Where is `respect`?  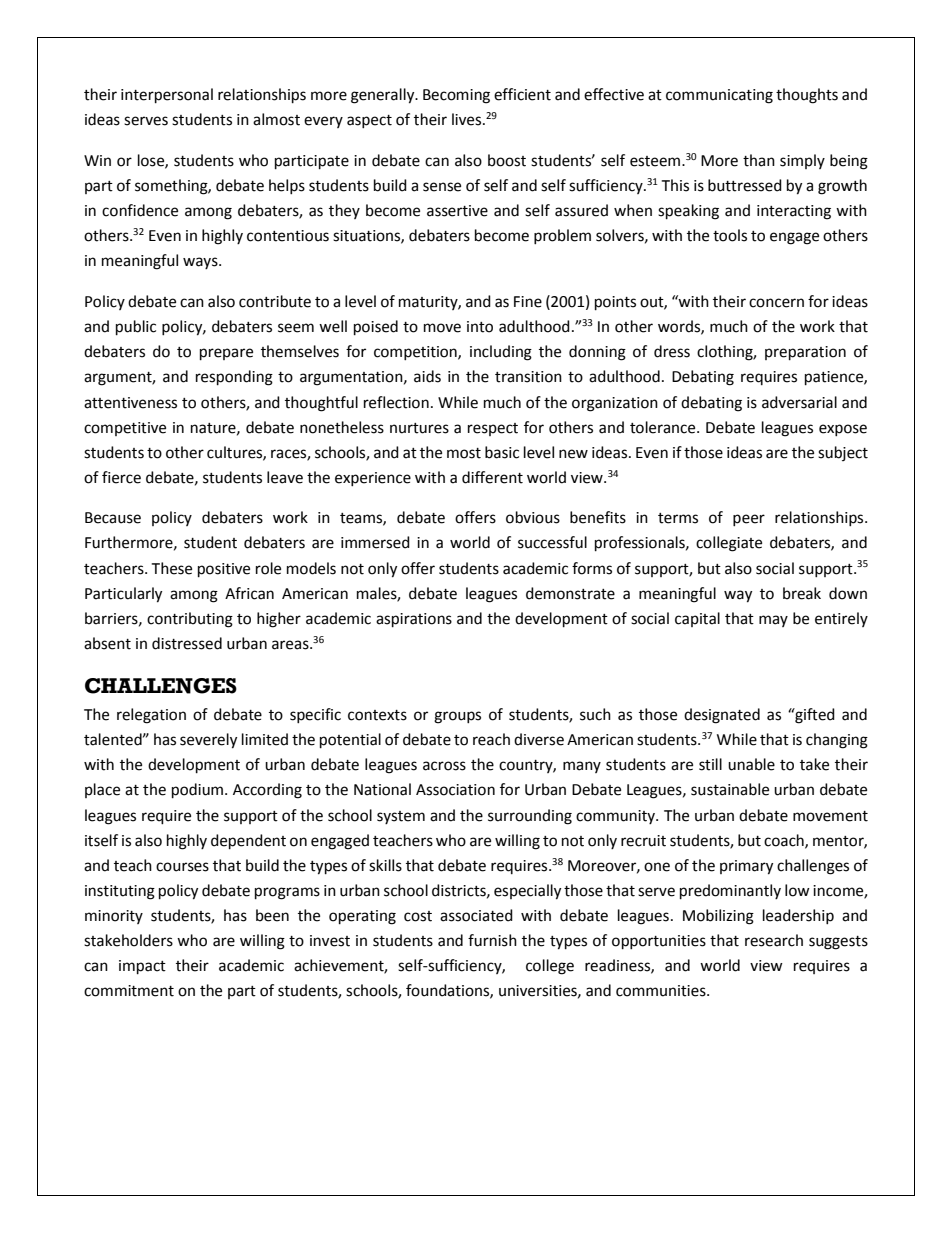
respect is located at coordinates (493, 429).
